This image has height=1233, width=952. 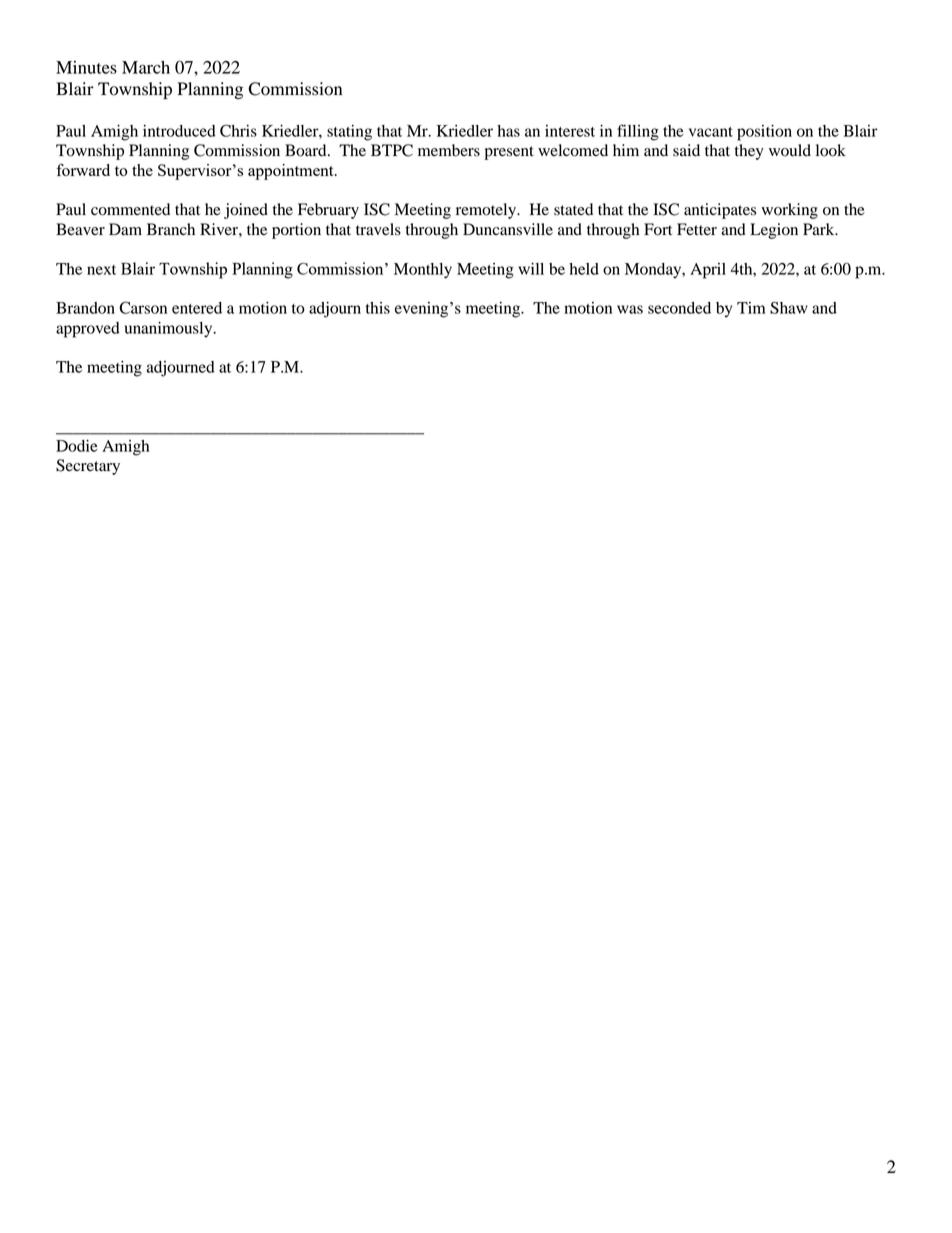 I want to click on members, so click(x=449, y=150).
